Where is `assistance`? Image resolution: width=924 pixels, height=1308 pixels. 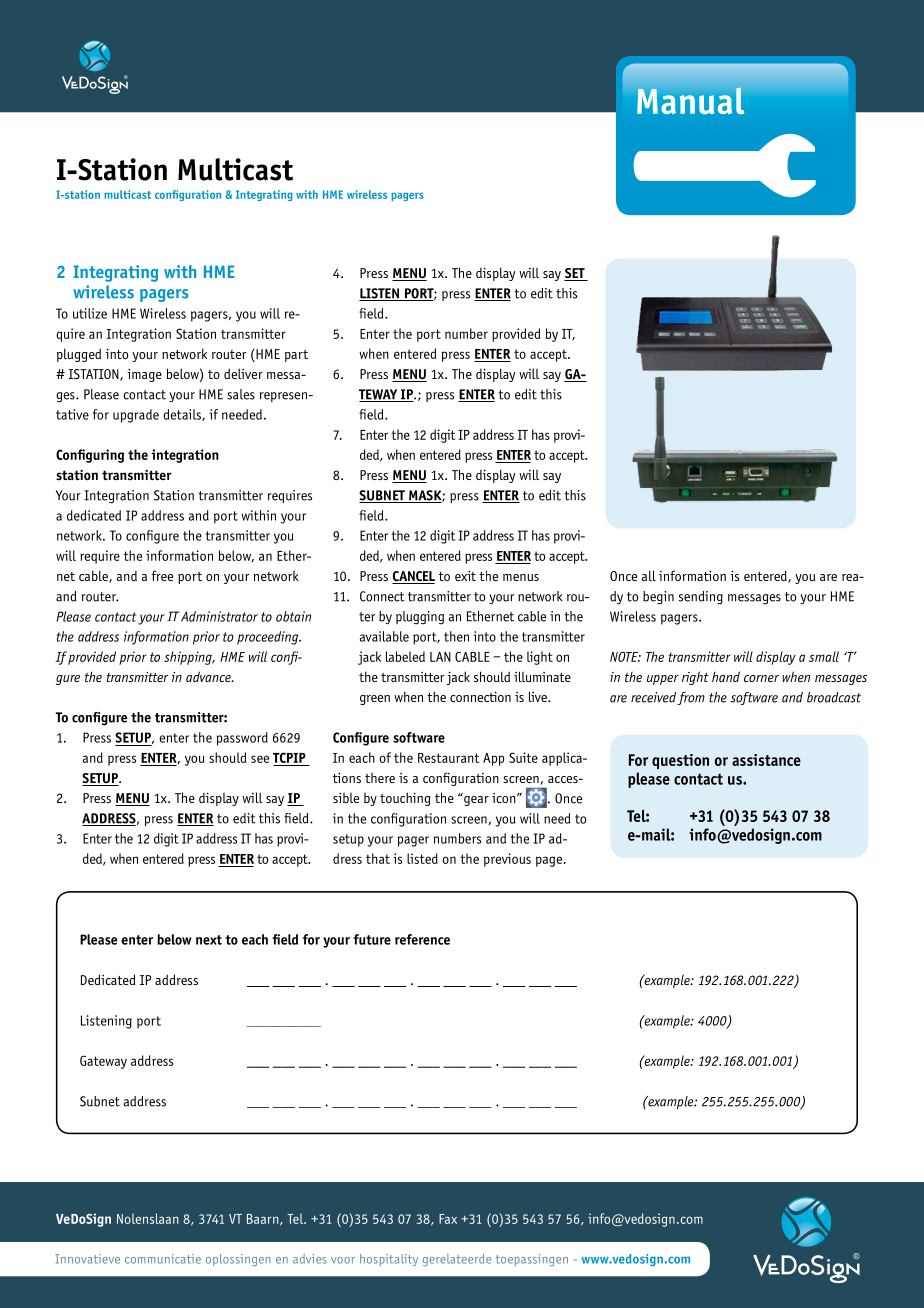 assistance is located at coordinates (766, 760).
